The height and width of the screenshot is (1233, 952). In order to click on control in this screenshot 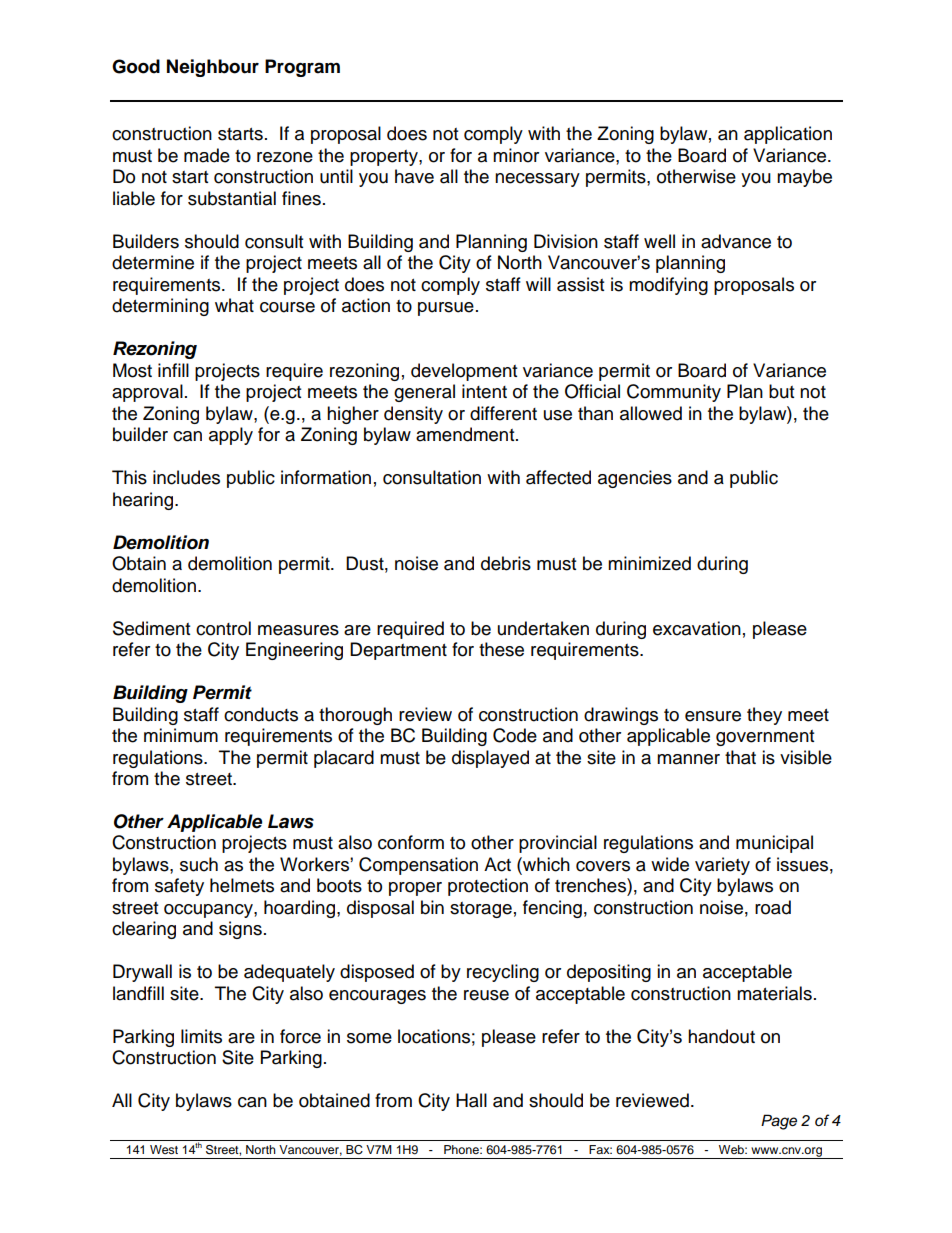, I will do `click(223, 628)`.
